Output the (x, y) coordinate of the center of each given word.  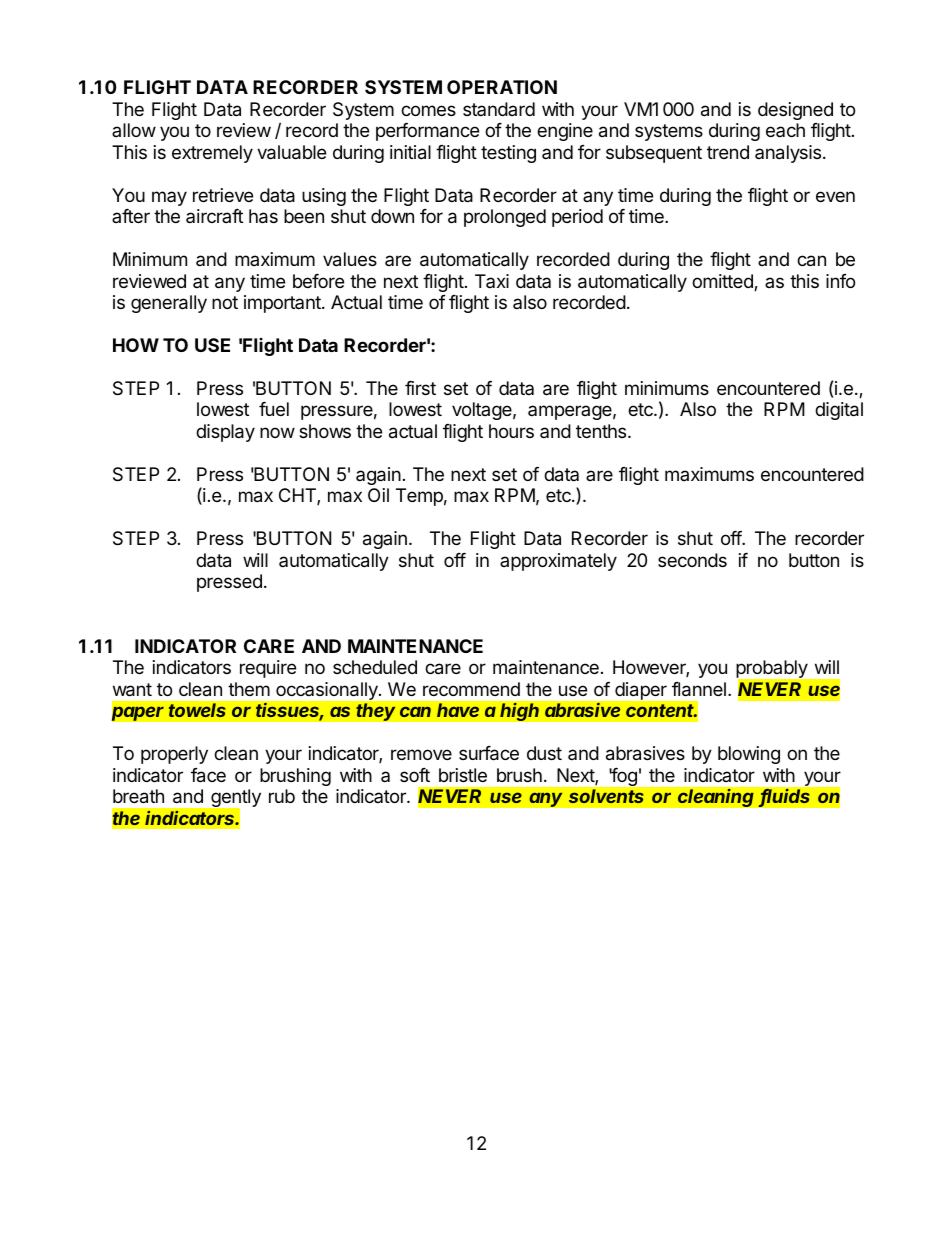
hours (511, 431)
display (225, 433)
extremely (212, 154)
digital (839, 411)
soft (415, 775)
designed (795, 111)
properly (174, 755)
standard (499, 109)
